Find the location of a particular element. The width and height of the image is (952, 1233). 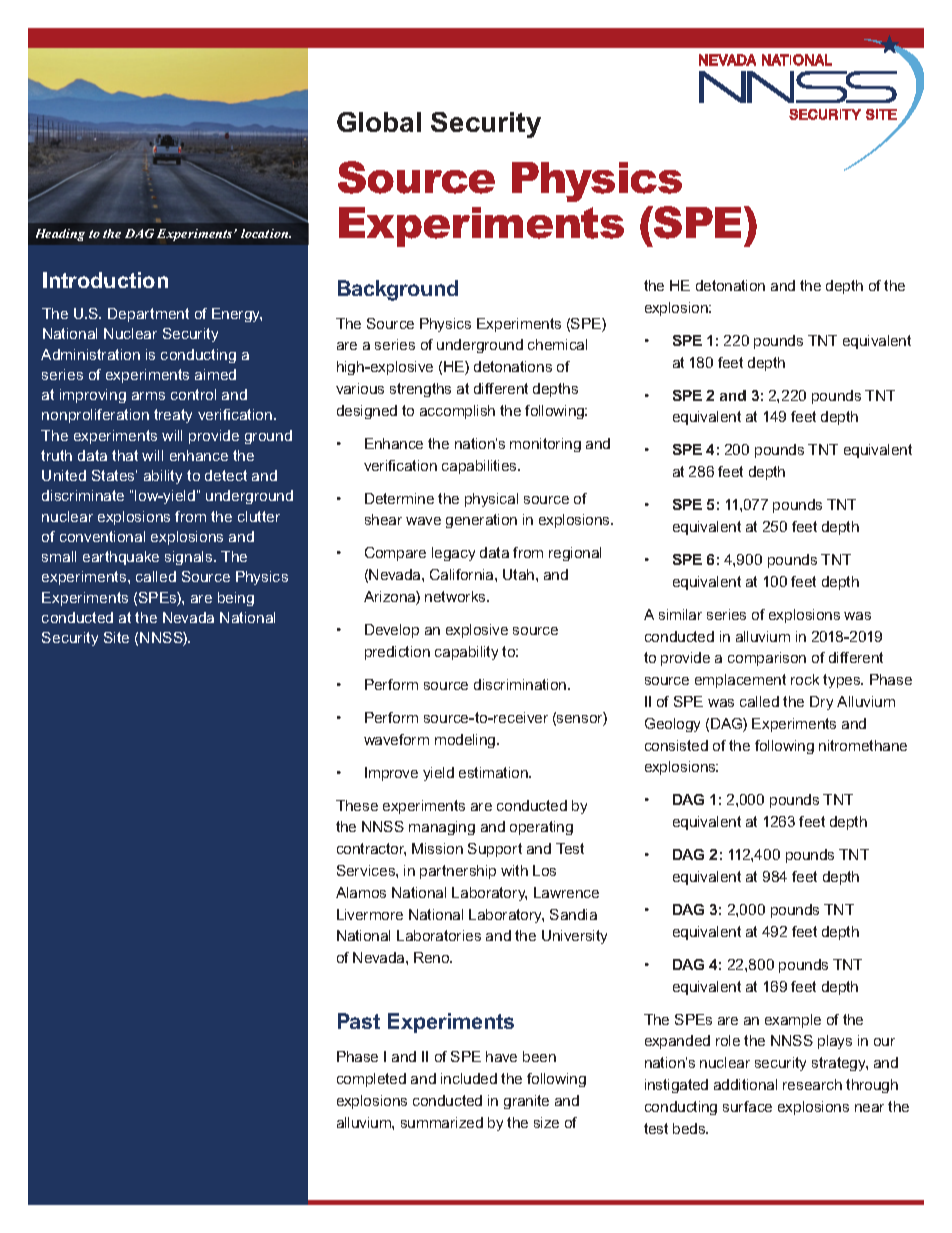

chemical is located at coordinates (557, 344).
